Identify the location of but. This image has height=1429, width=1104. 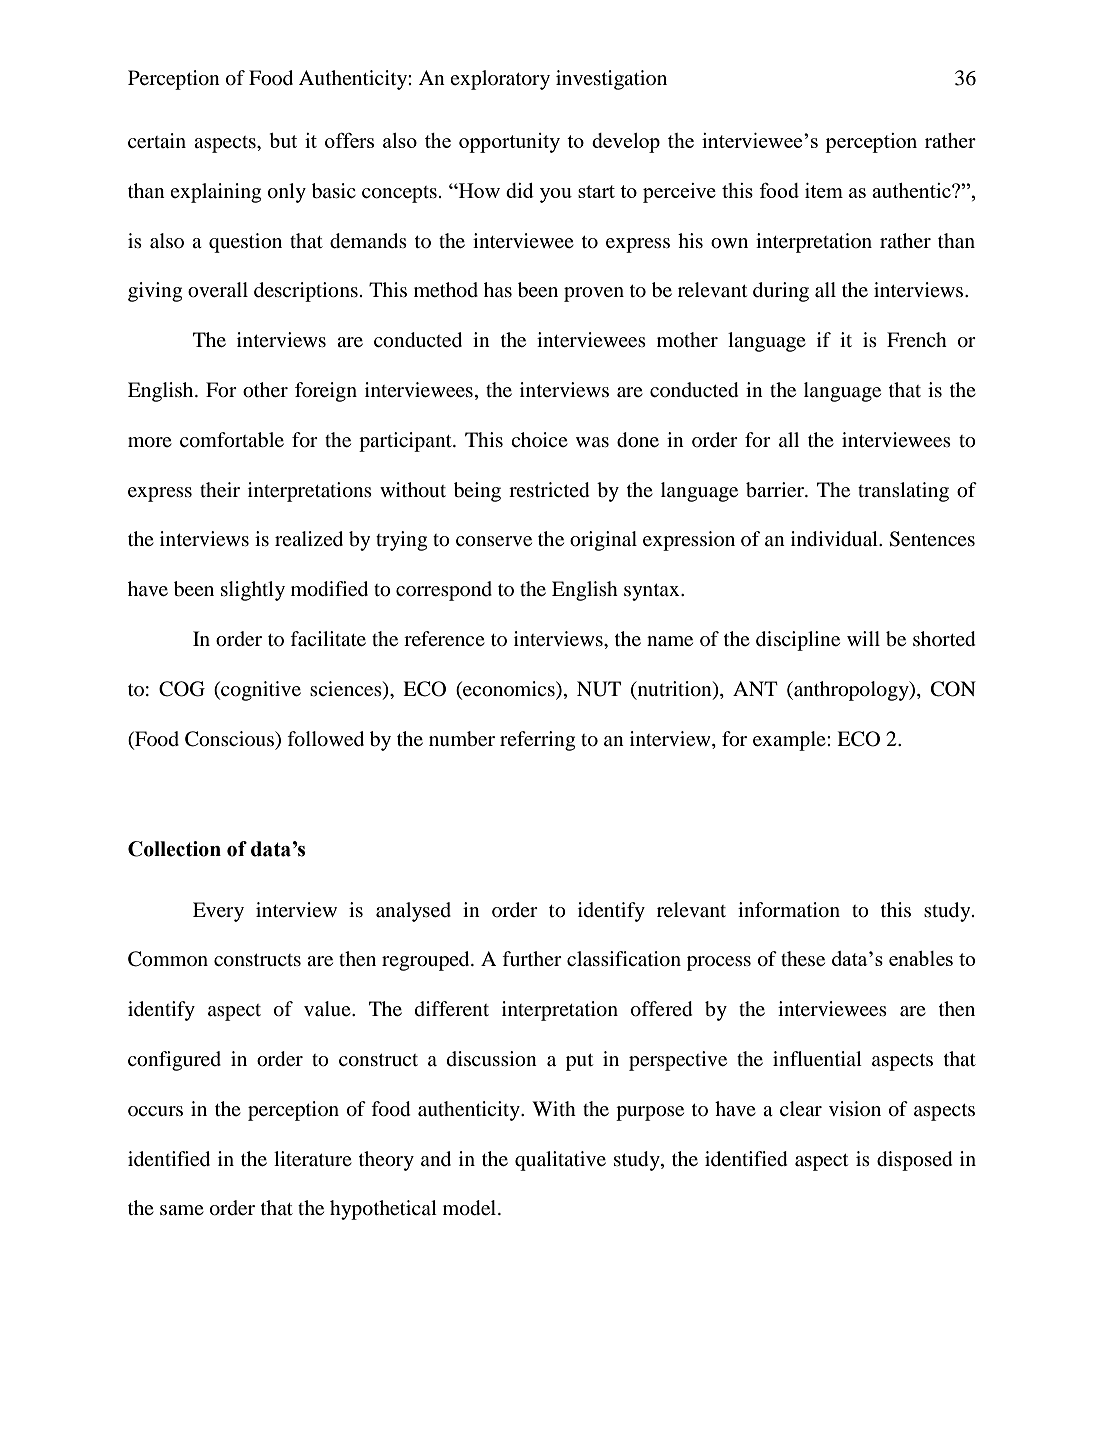
(283, 140).
